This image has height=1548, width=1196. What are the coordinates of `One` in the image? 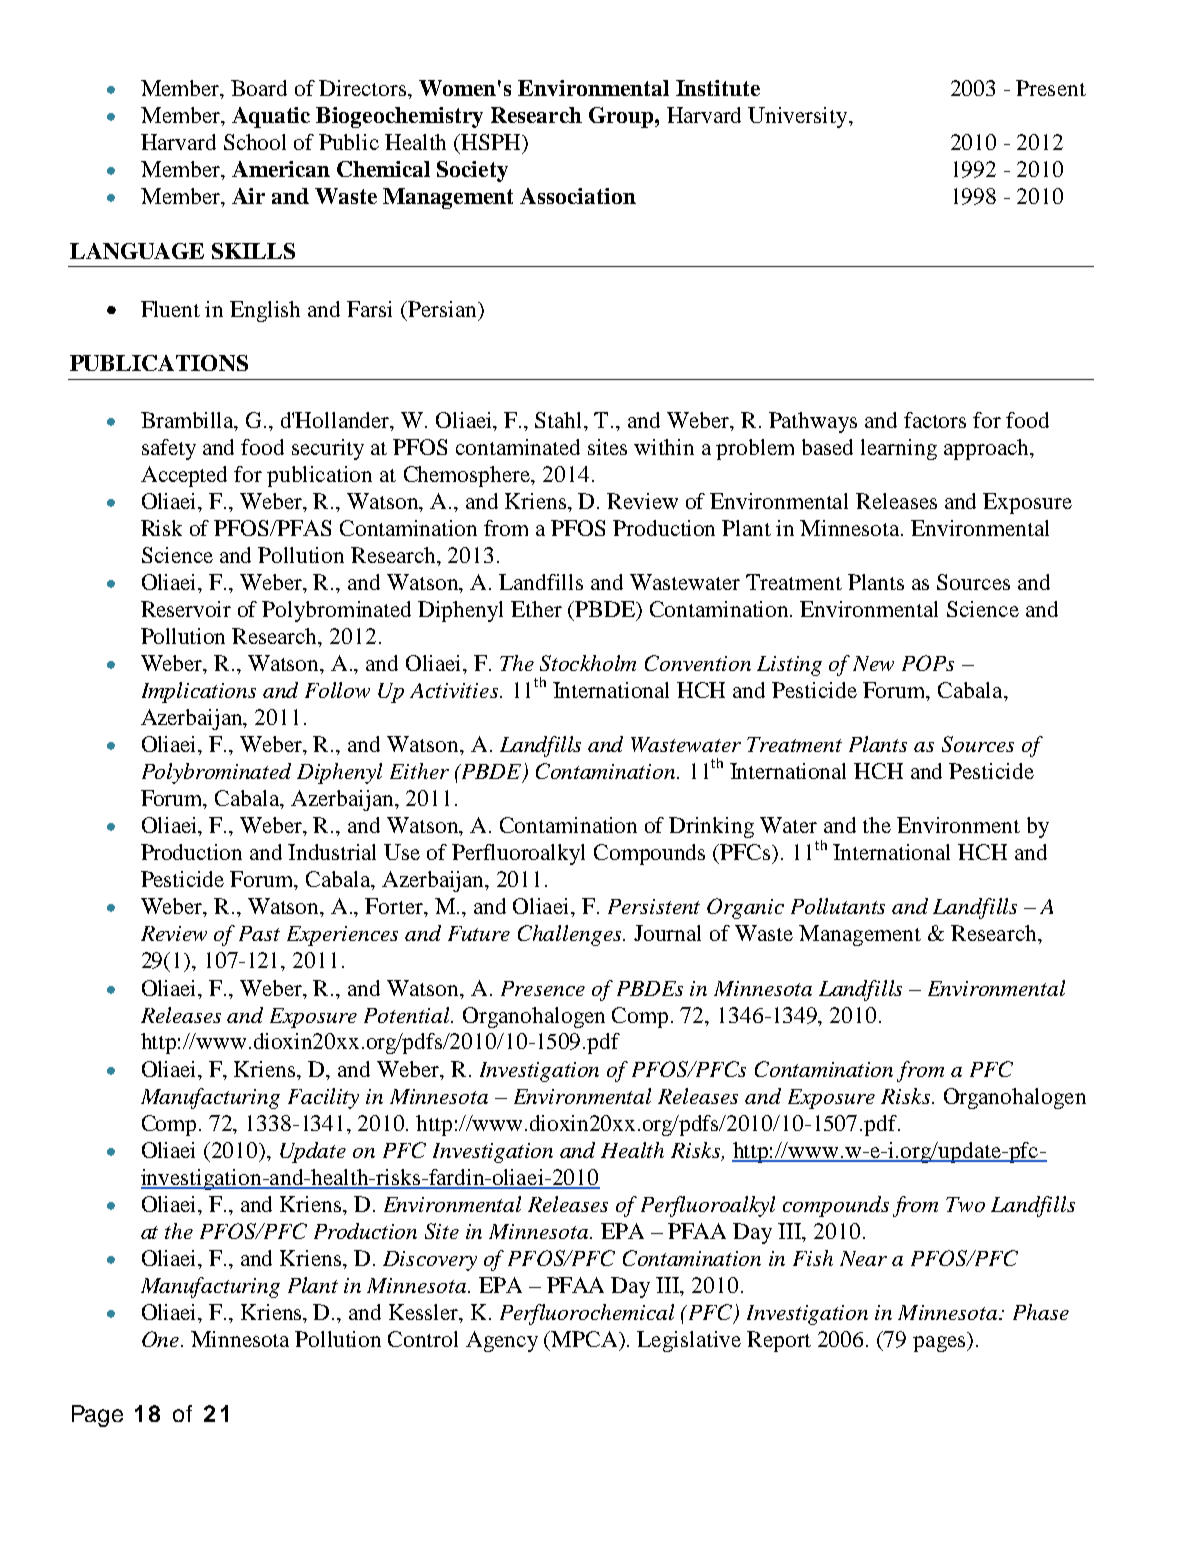 It's located at (162, 1339).
